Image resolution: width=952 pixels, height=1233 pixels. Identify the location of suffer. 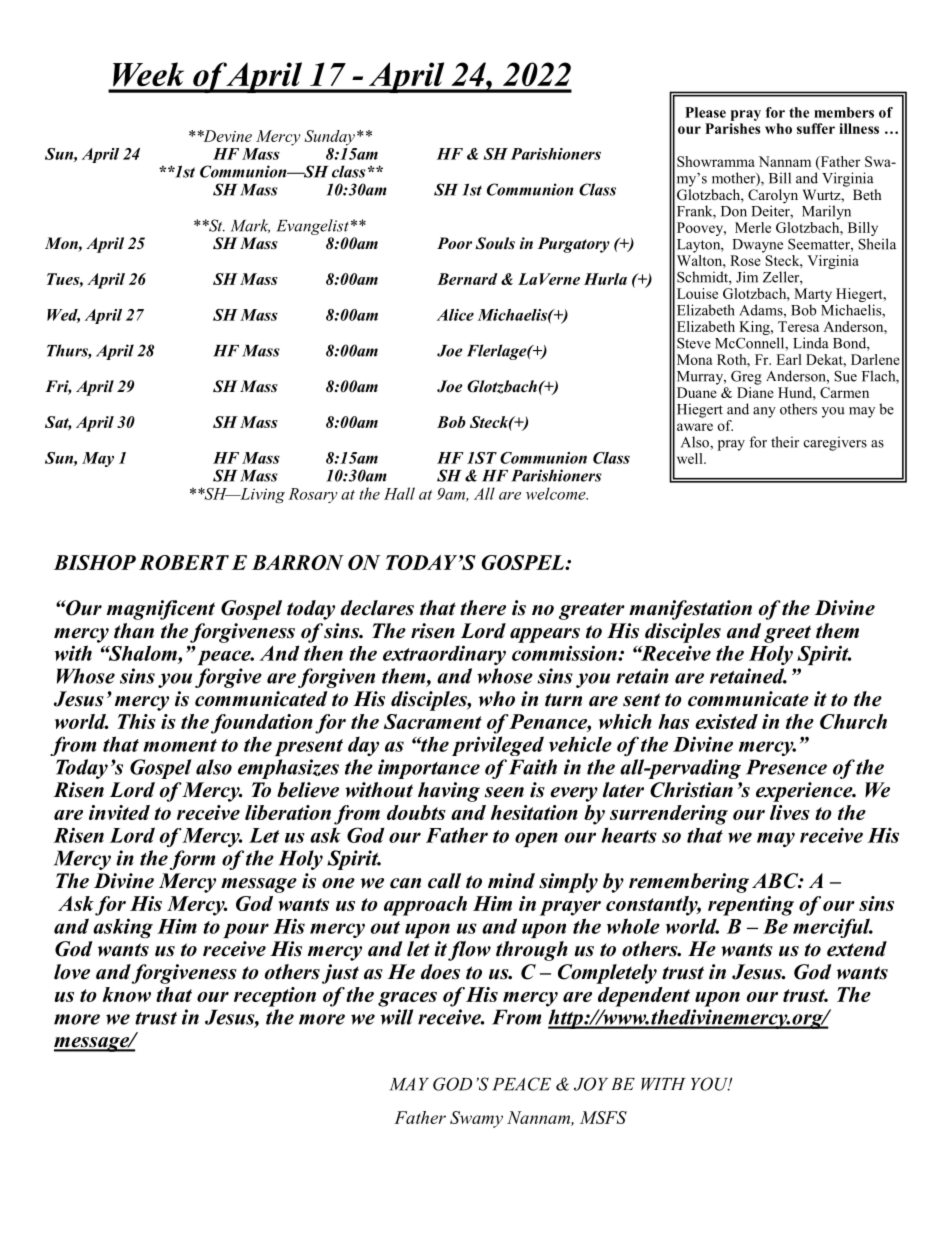
(816, 128).
